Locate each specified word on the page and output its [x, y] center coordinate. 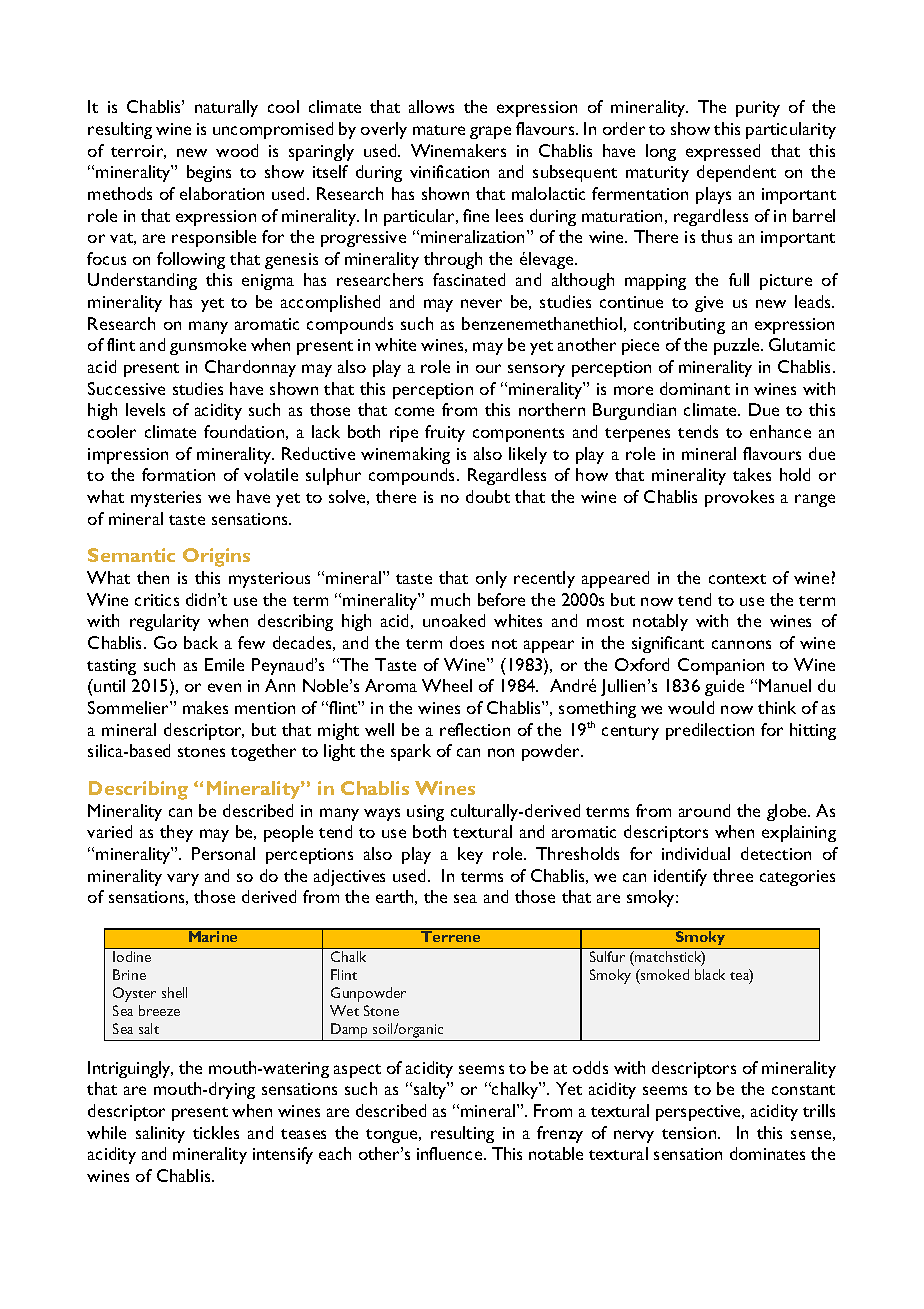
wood [237, 150]
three [733, 875]
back [201, 642]
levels [145, 409]
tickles [216, 1132]
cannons [741, 644]
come [414, 411]
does [467, 642]
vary [183, 879]
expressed [723, 152]
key [470, 855]
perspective [700, 1113]
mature [439, 130]
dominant [695, 388]
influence [451, 1153]
